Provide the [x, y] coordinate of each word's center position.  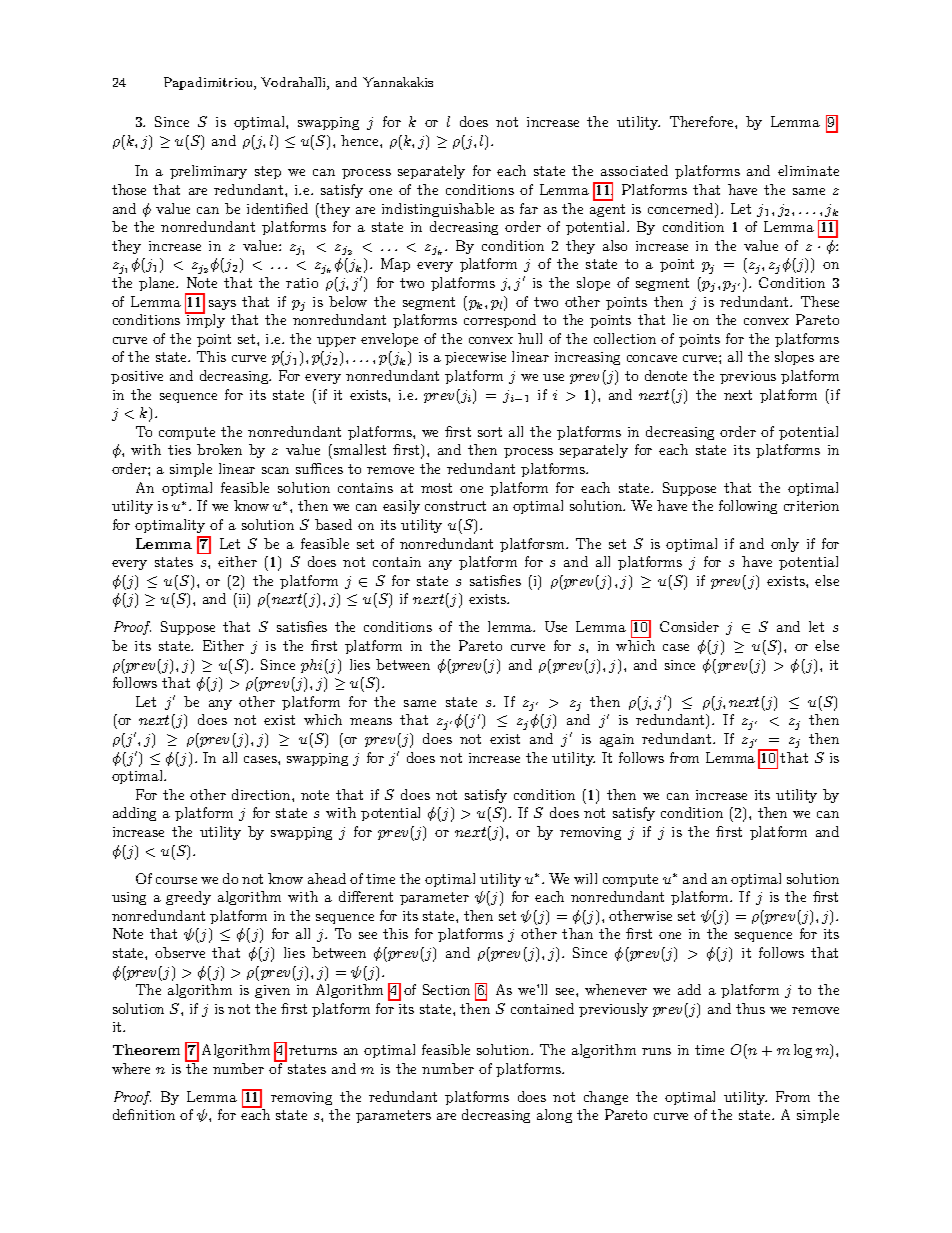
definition [144, 1114]
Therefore [703, 121]
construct [455, 506]
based [333, 524]
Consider [689, 626]
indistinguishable [438, 210]
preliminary [208, 172]
